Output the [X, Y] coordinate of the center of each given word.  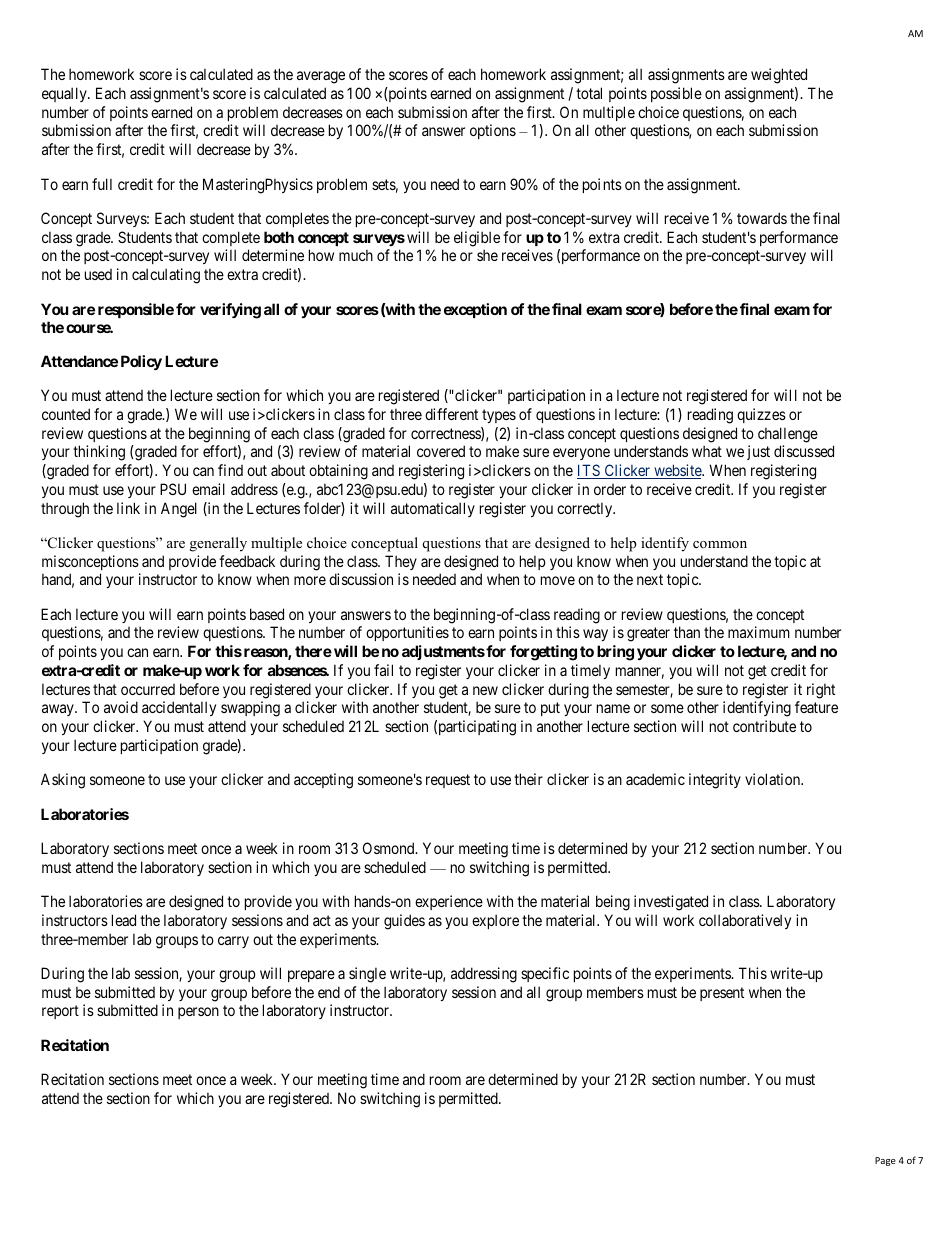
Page [885, 1161]
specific [545, 974]
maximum [759, 632]
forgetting [543, 653]
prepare [311, 976]
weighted [779, 76]
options [493, 131]
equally [65, 94]
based [267, 614]
